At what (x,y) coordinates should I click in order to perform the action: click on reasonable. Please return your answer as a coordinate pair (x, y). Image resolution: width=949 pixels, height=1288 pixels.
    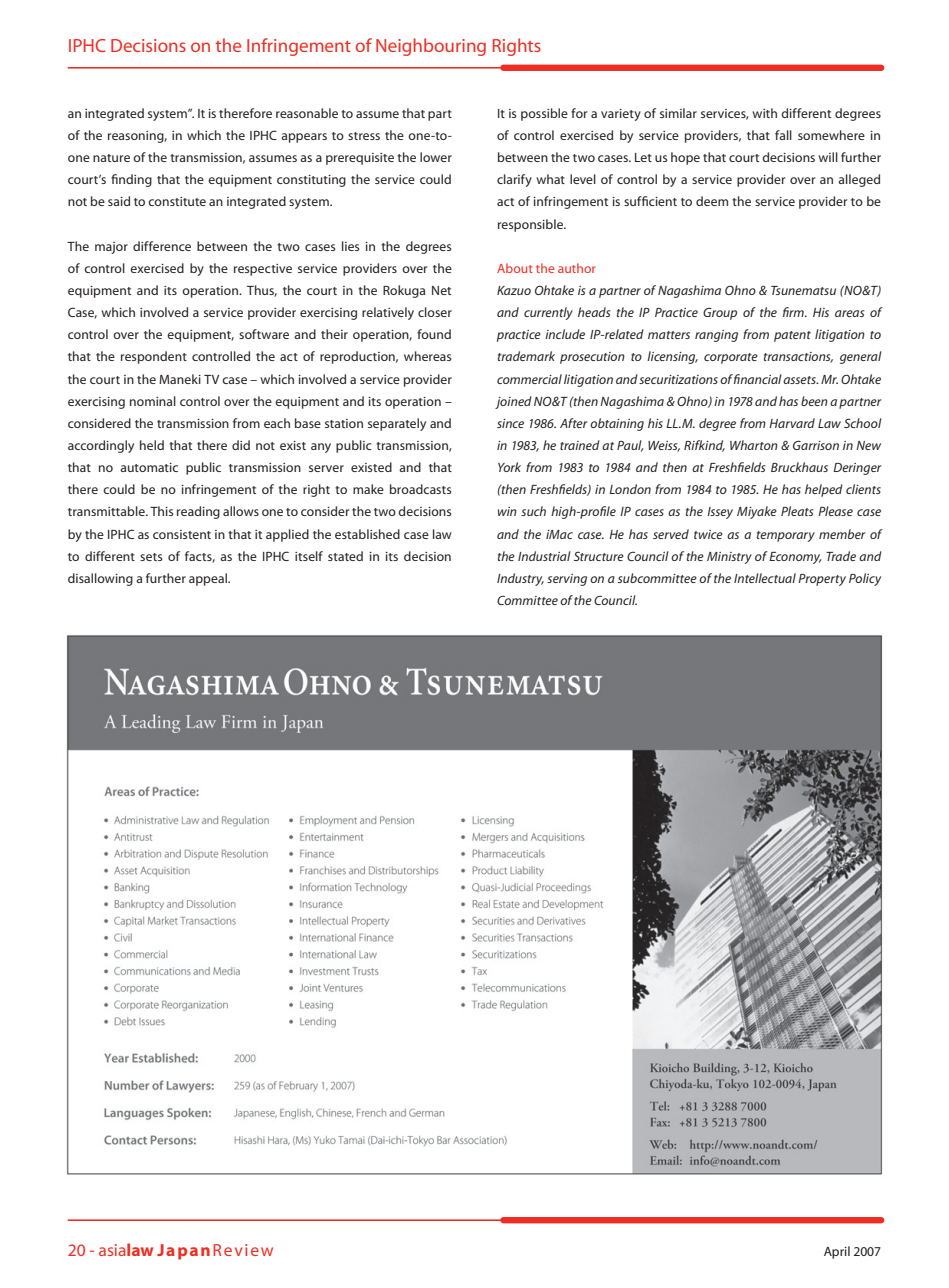
    Looking at the image, I should click on (307, 113).
